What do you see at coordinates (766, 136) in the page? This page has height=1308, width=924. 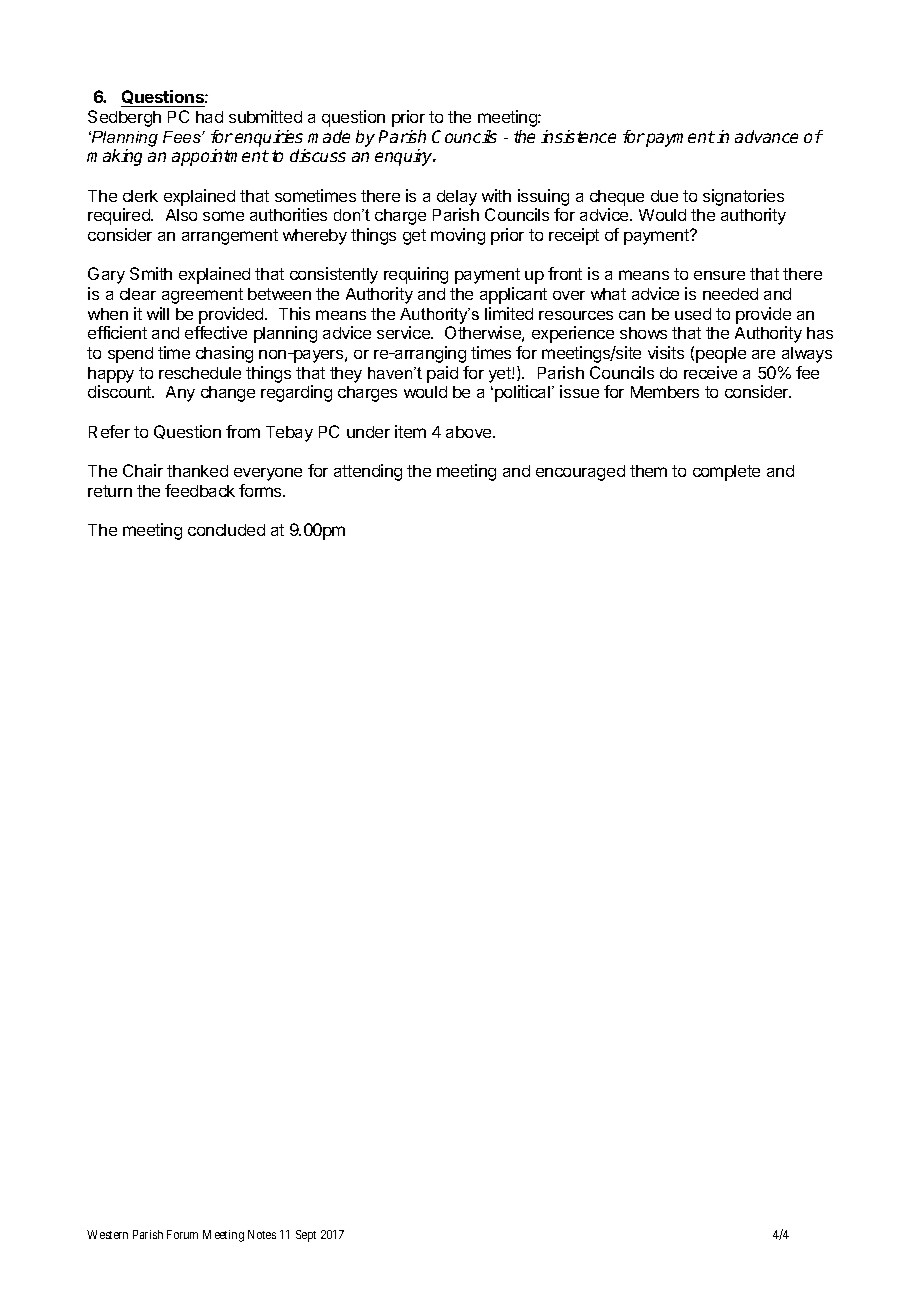 I see `advance` at bounding box center [766, 136].
